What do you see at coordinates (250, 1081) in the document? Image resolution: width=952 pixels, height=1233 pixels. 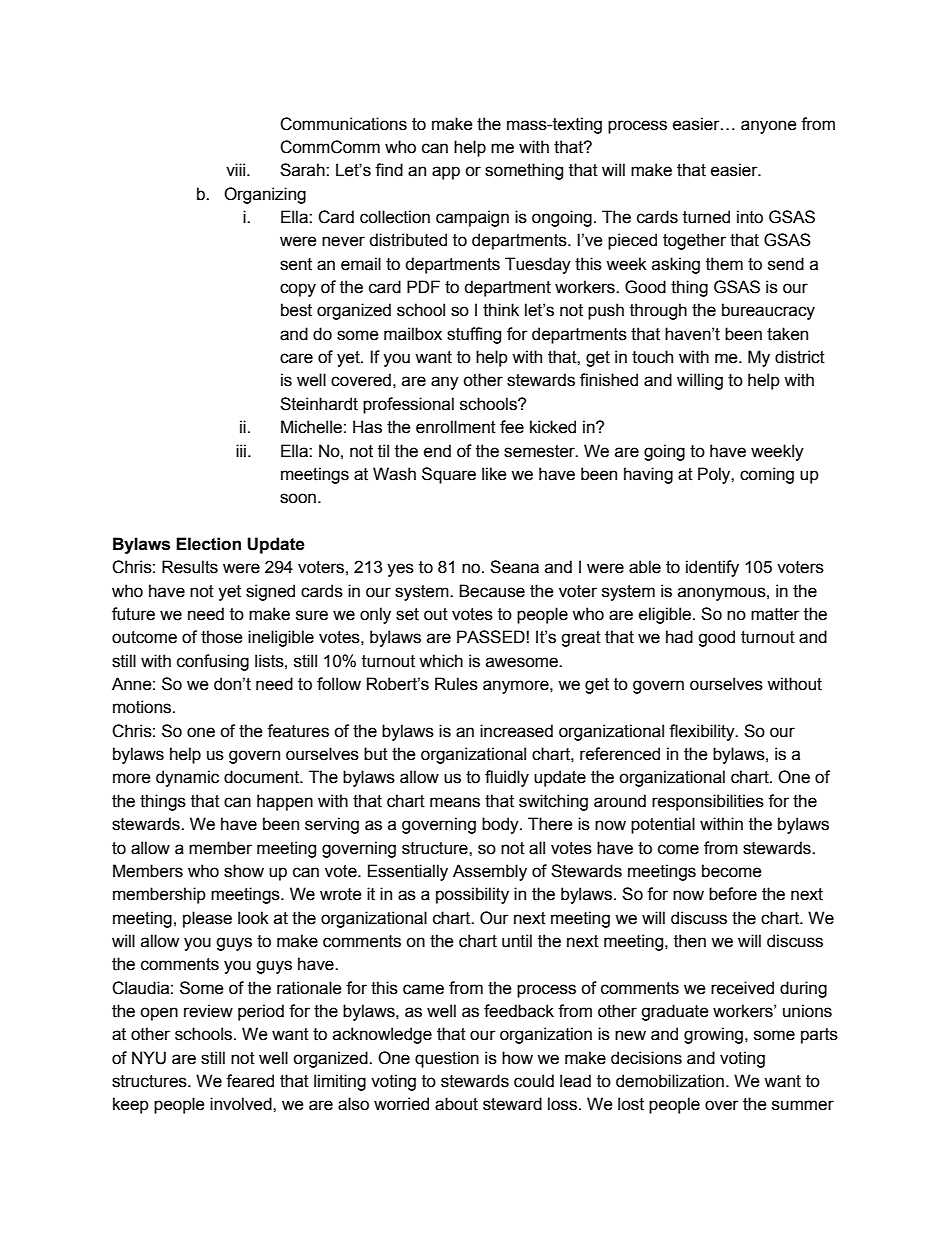 I see `feared` at bounding box center [250, 1081].
